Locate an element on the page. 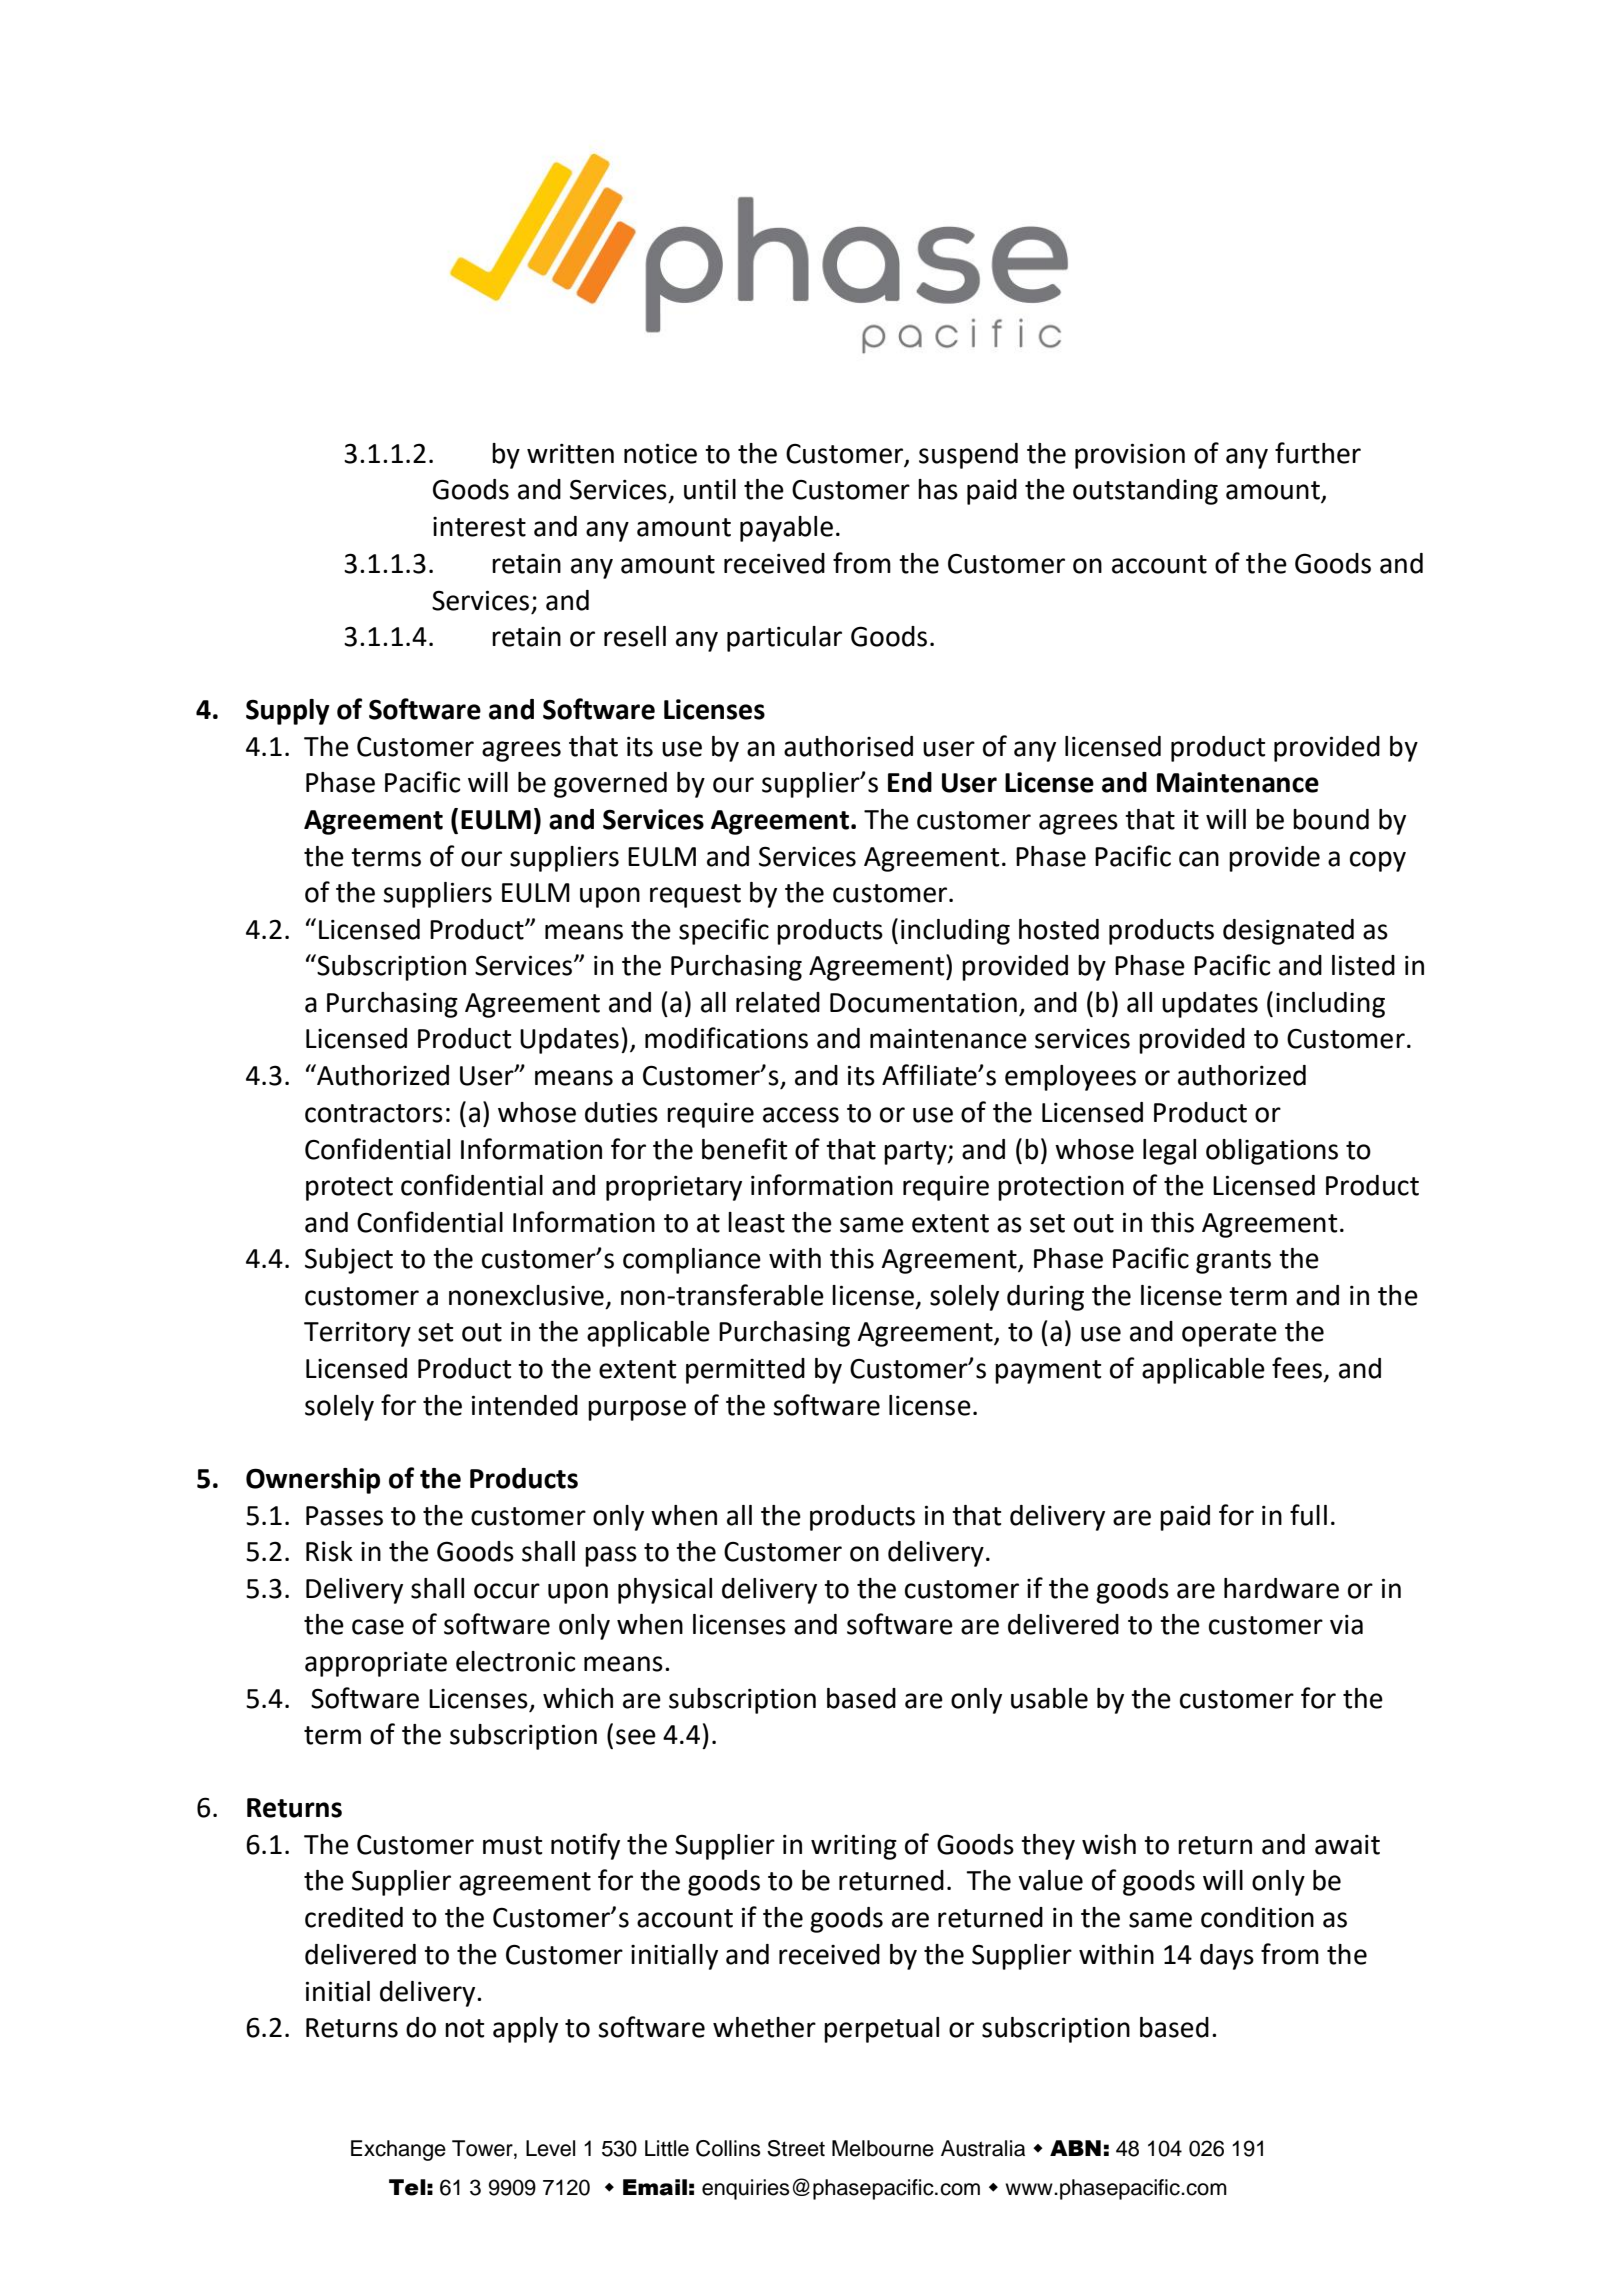  designated is located at coordinates (1288, 932).
